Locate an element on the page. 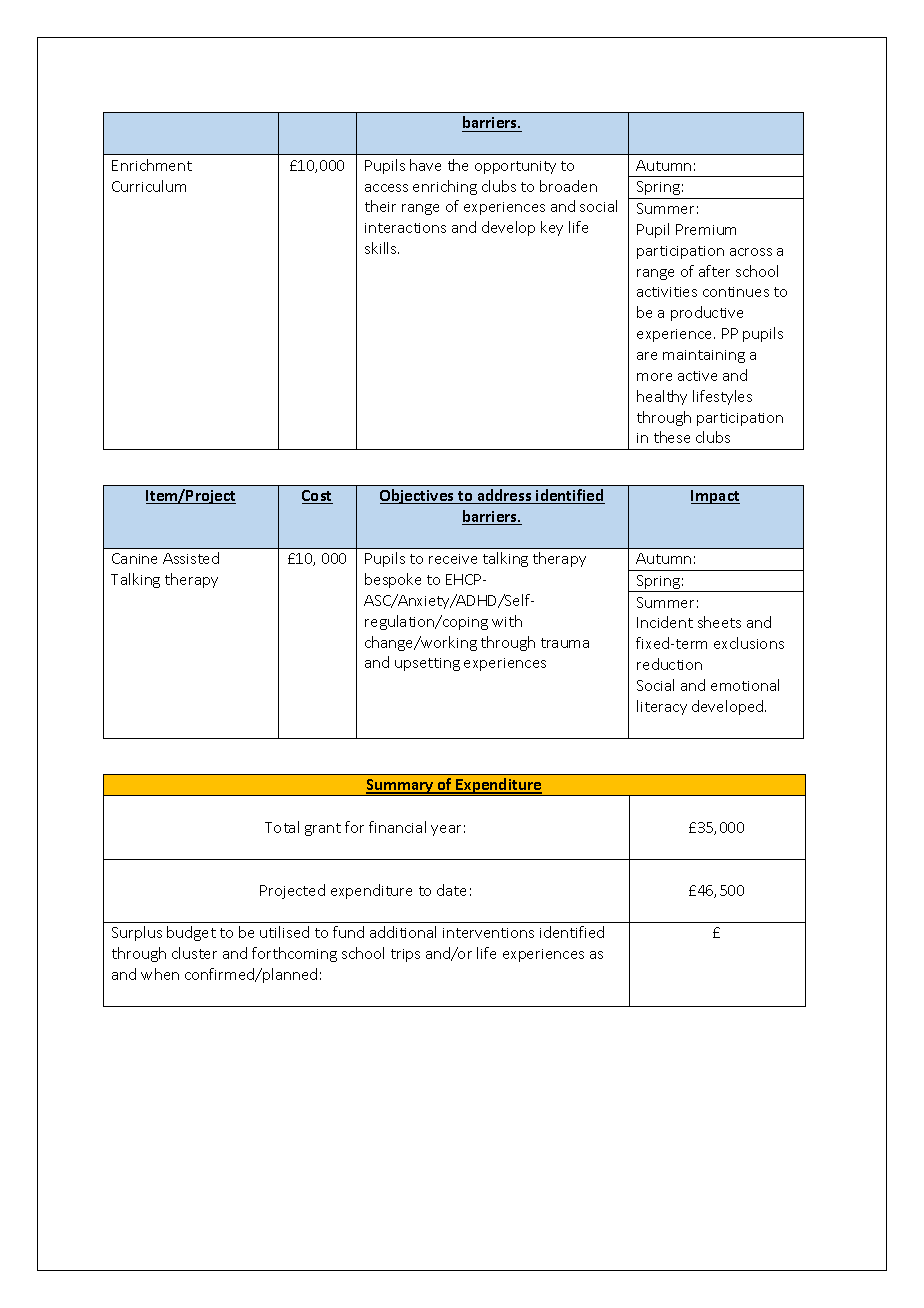 The height and width of the image is (1308, 924). Premium is located at coordinates (706, 229).
